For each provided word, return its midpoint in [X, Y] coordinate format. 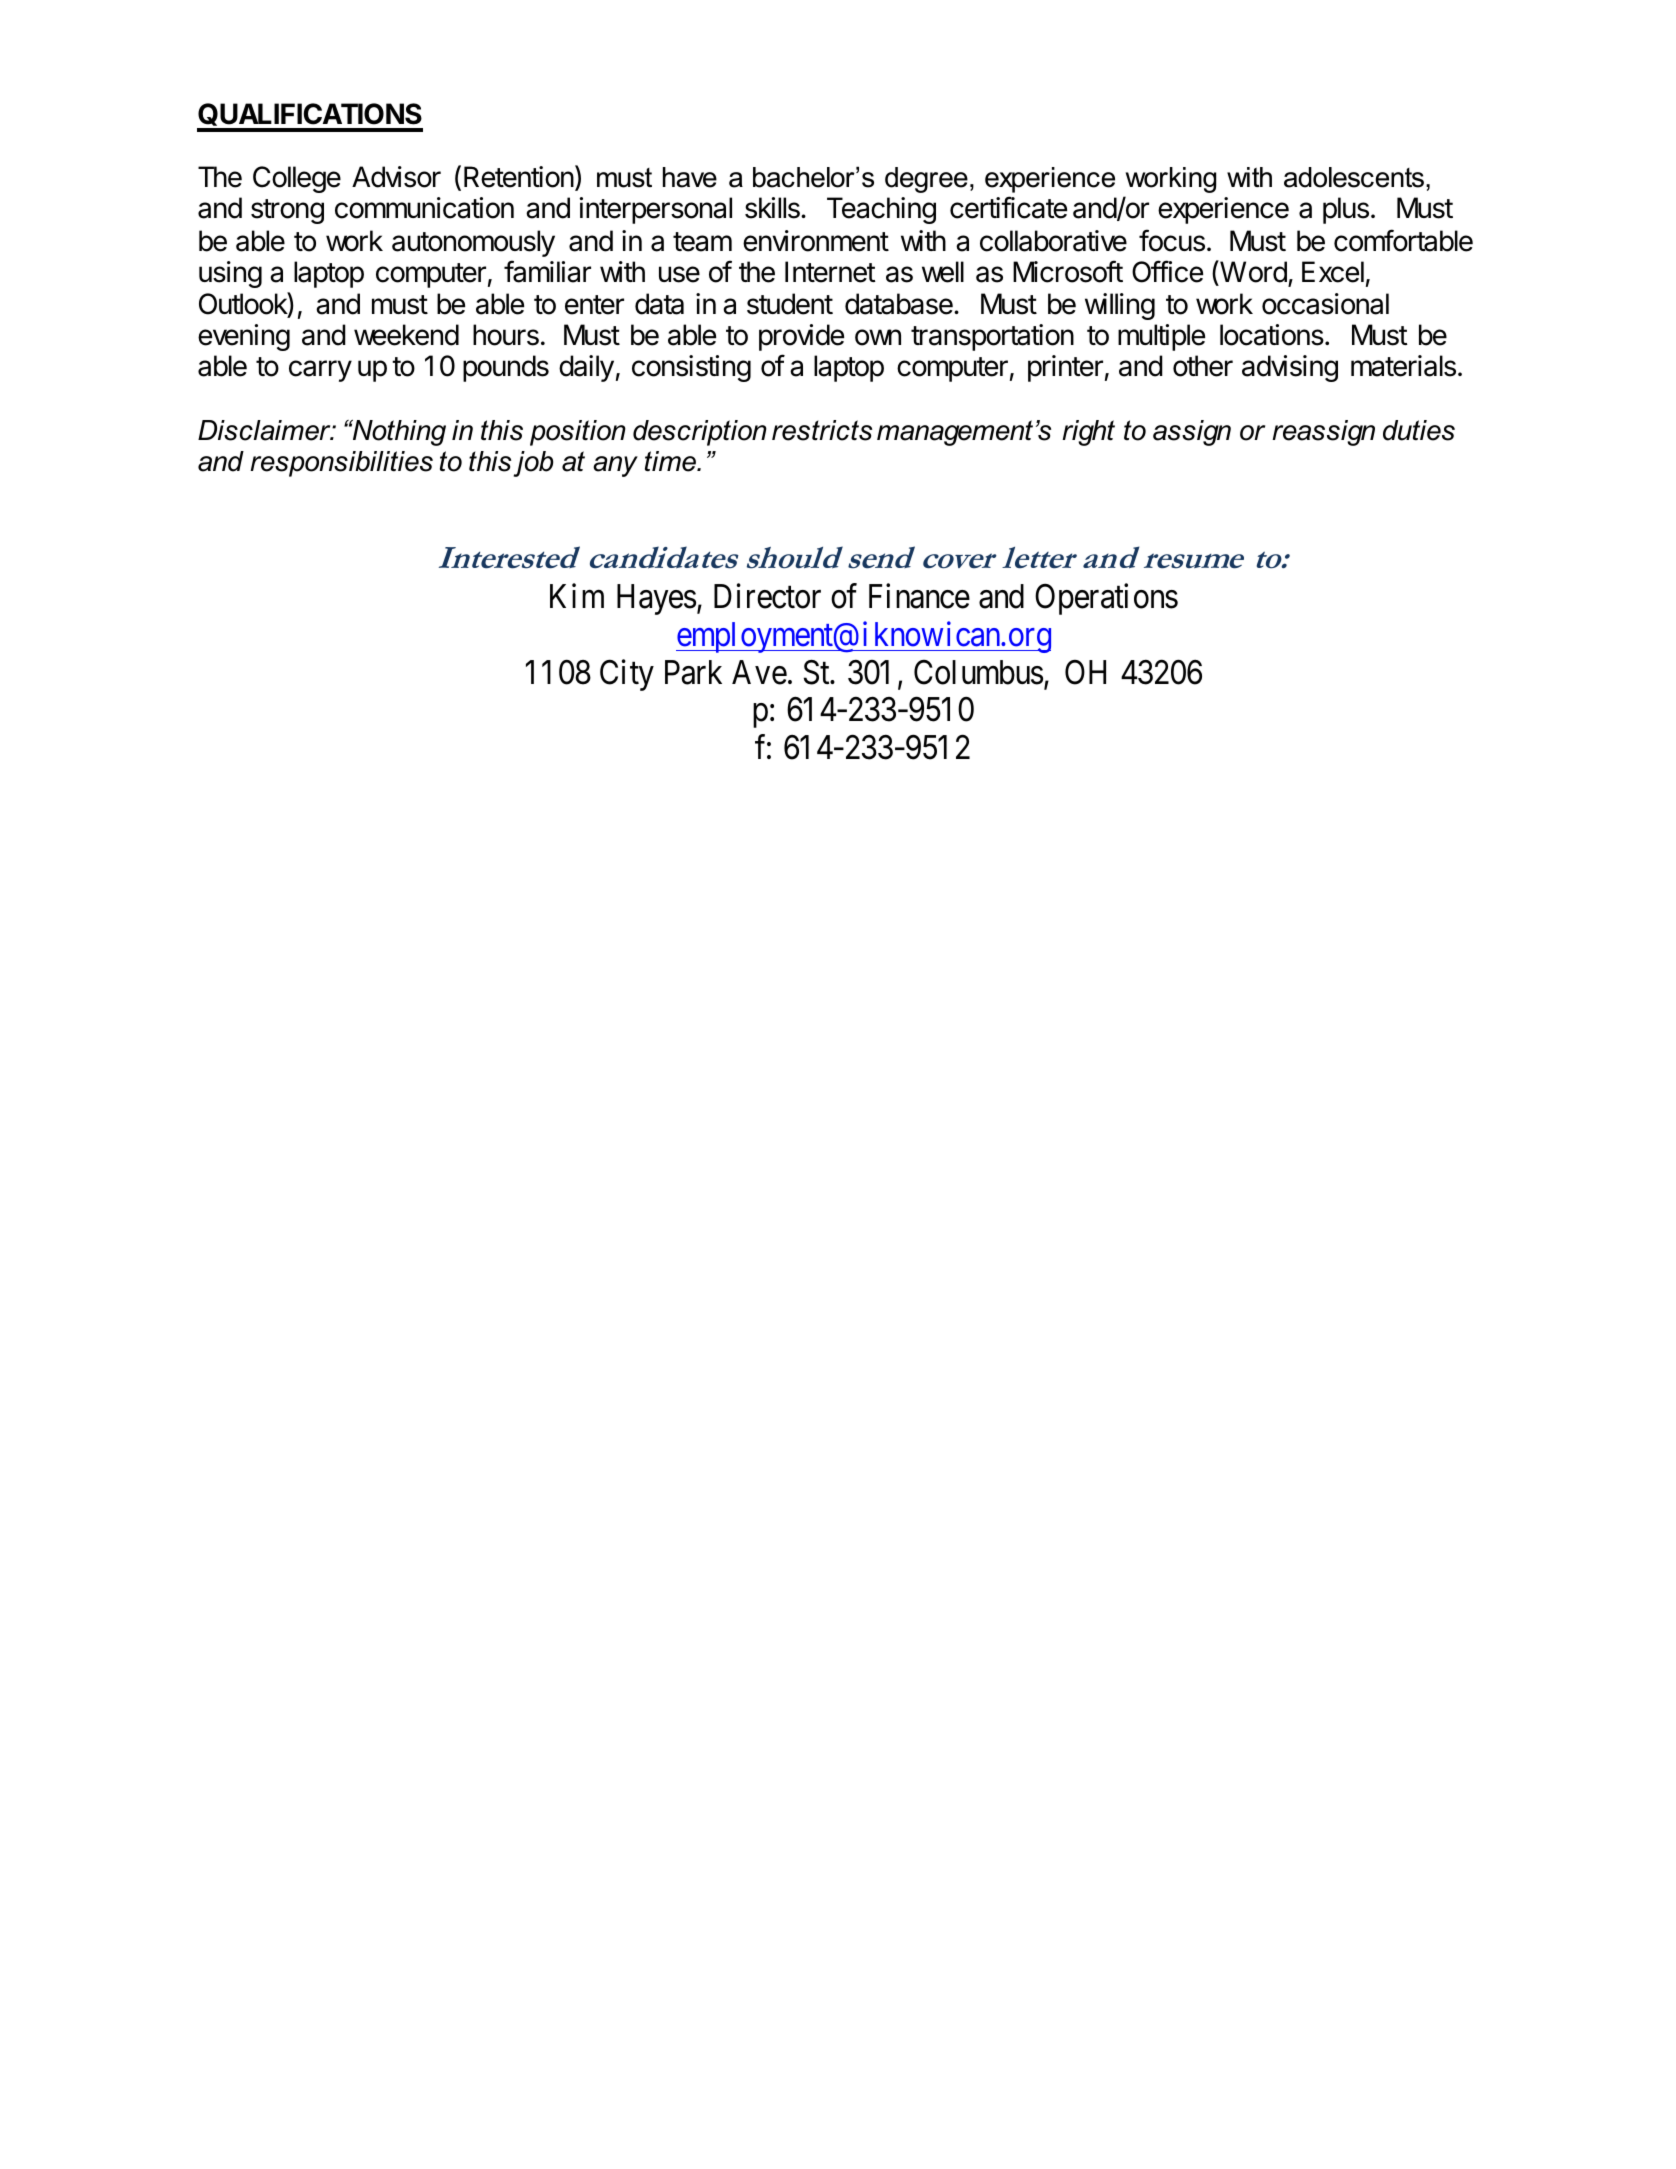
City [627, 675]
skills [773, 208]
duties [1419, 430]
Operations [1106, 599]
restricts [822, 430]
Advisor [396, 177]
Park [693, 672]
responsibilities [341, 464]
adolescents [1354, 177]
